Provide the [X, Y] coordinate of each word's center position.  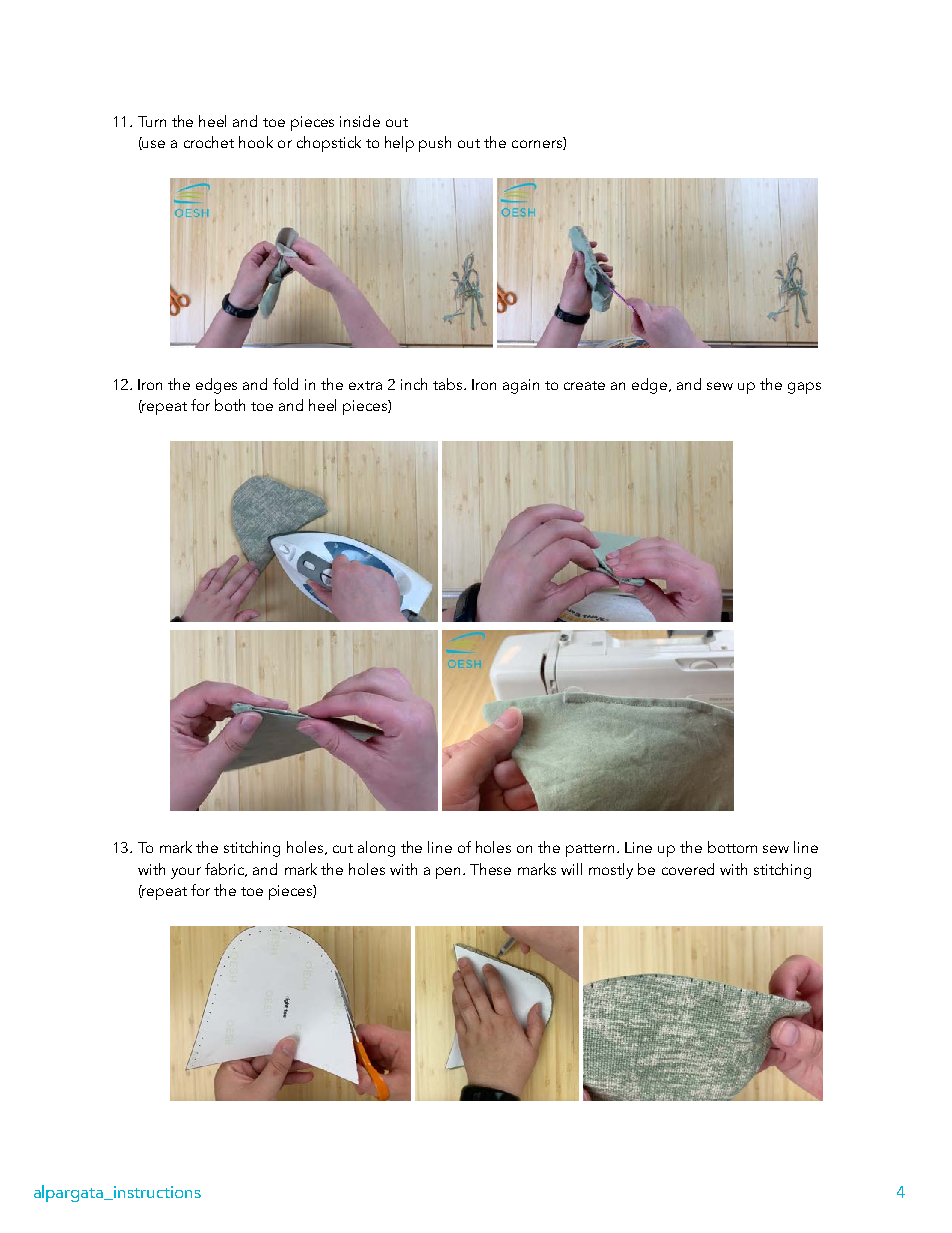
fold [285, 384]
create [584, 385]
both [230, 405]
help [399, 144]
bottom [732, 847]
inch [414, 384]
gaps [804, 388]
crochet [209, 142]
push [435, 144]
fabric [226, 870]
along [376, 849]
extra [365, 385]
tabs [449, 384]
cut [343, 848]
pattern [592, 850]
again [521, 386]
